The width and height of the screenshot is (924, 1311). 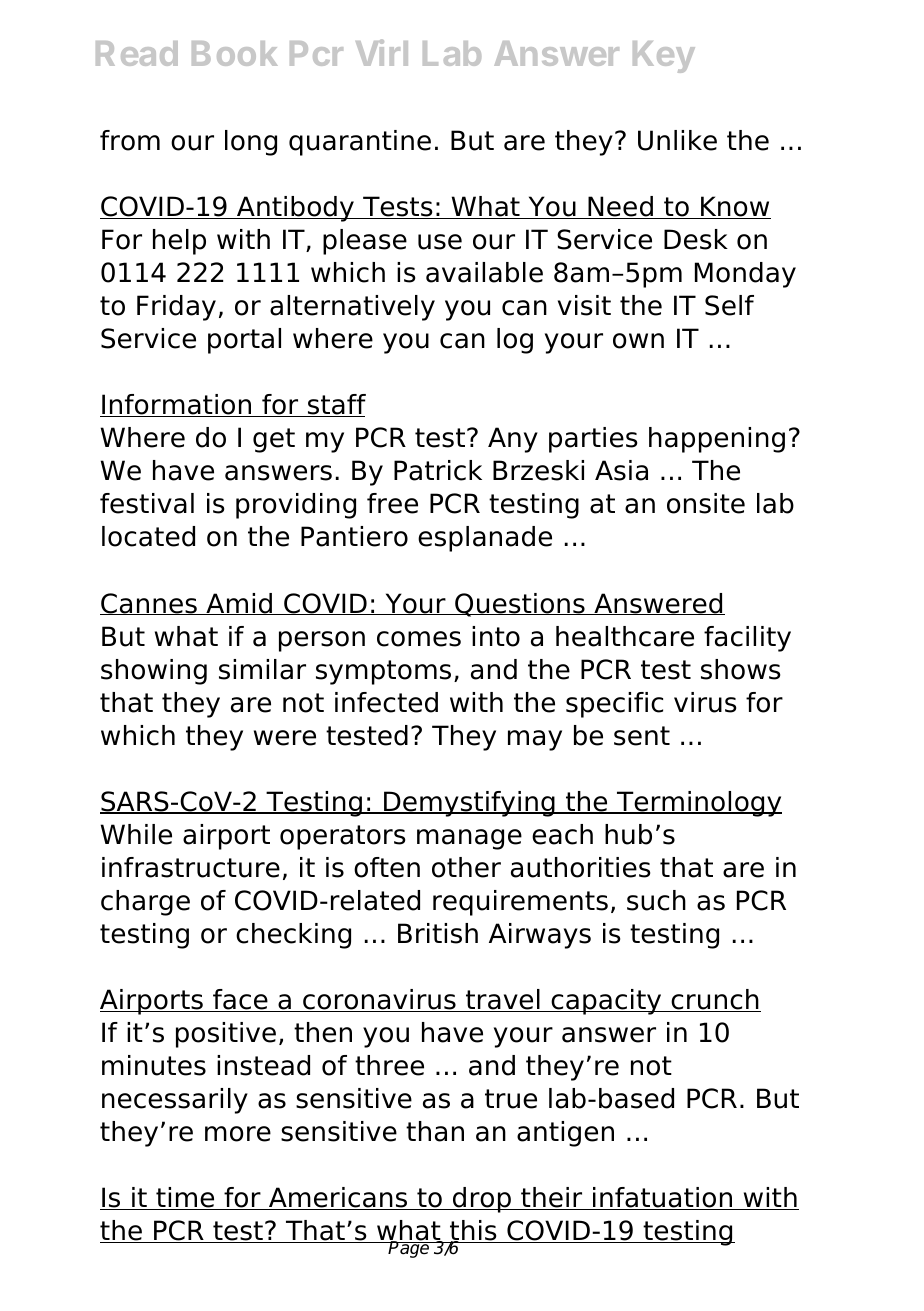 I want to click on Book, so click(x=235, y=53).
